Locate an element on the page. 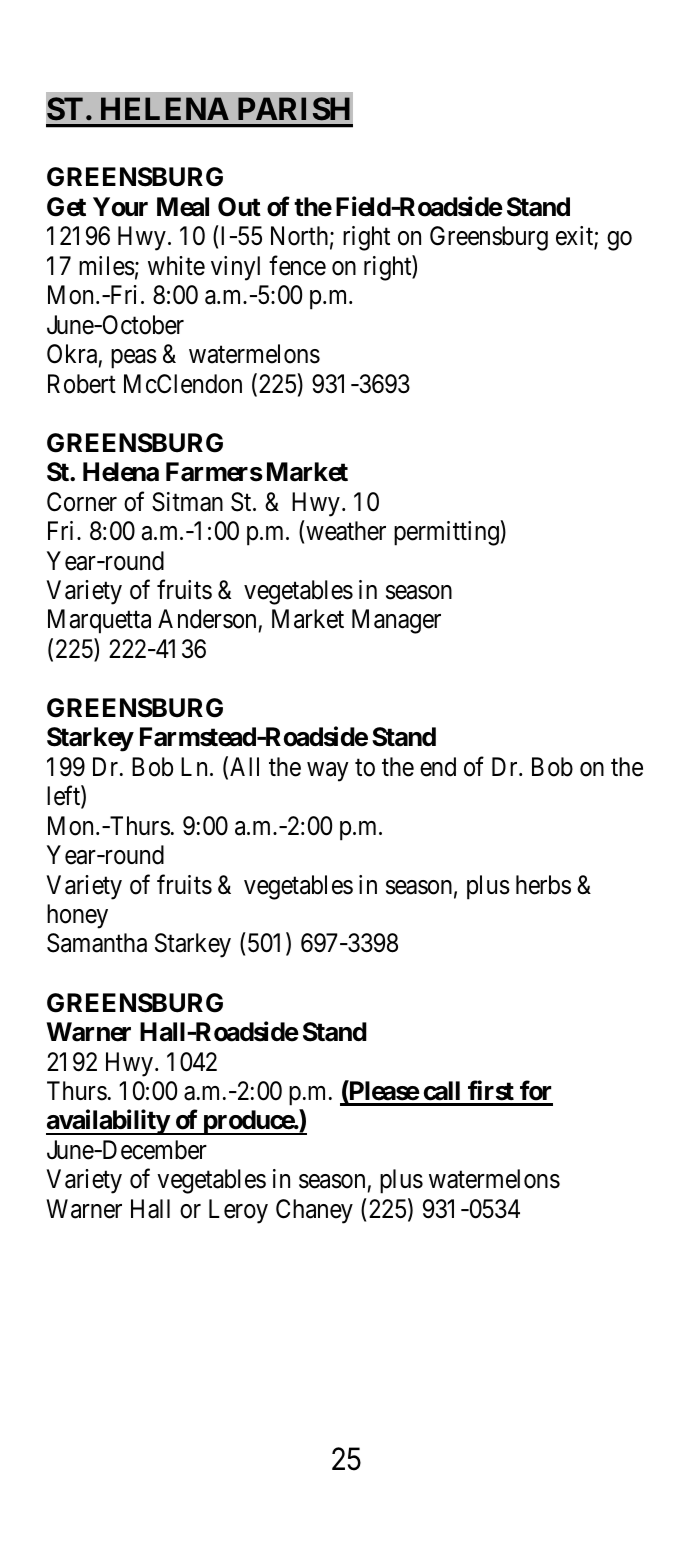  way is located at coordinates (328, 772).
